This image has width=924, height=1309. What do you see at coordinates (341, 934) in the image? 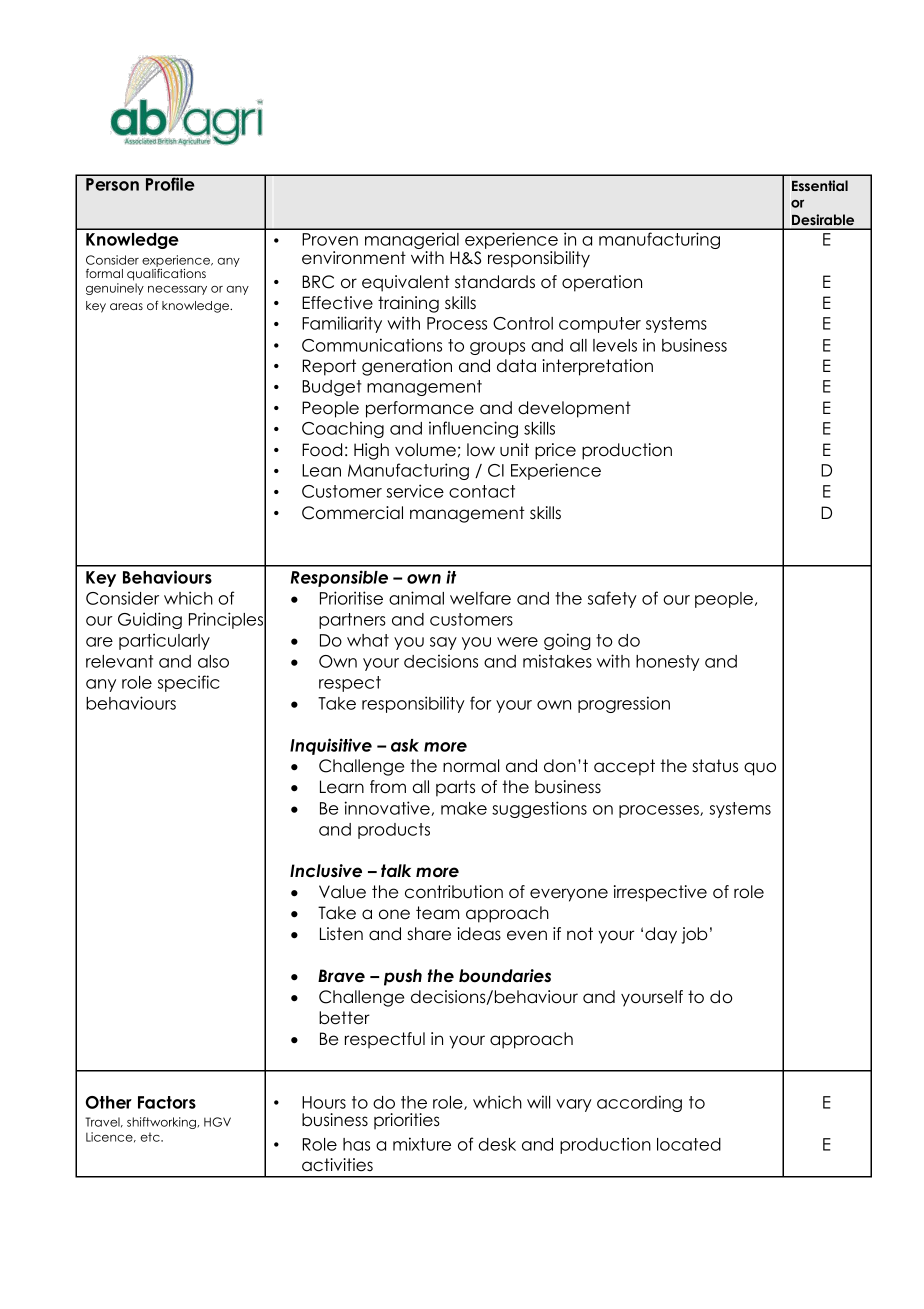
I see `Listen` at bounding box center [341, 934].
